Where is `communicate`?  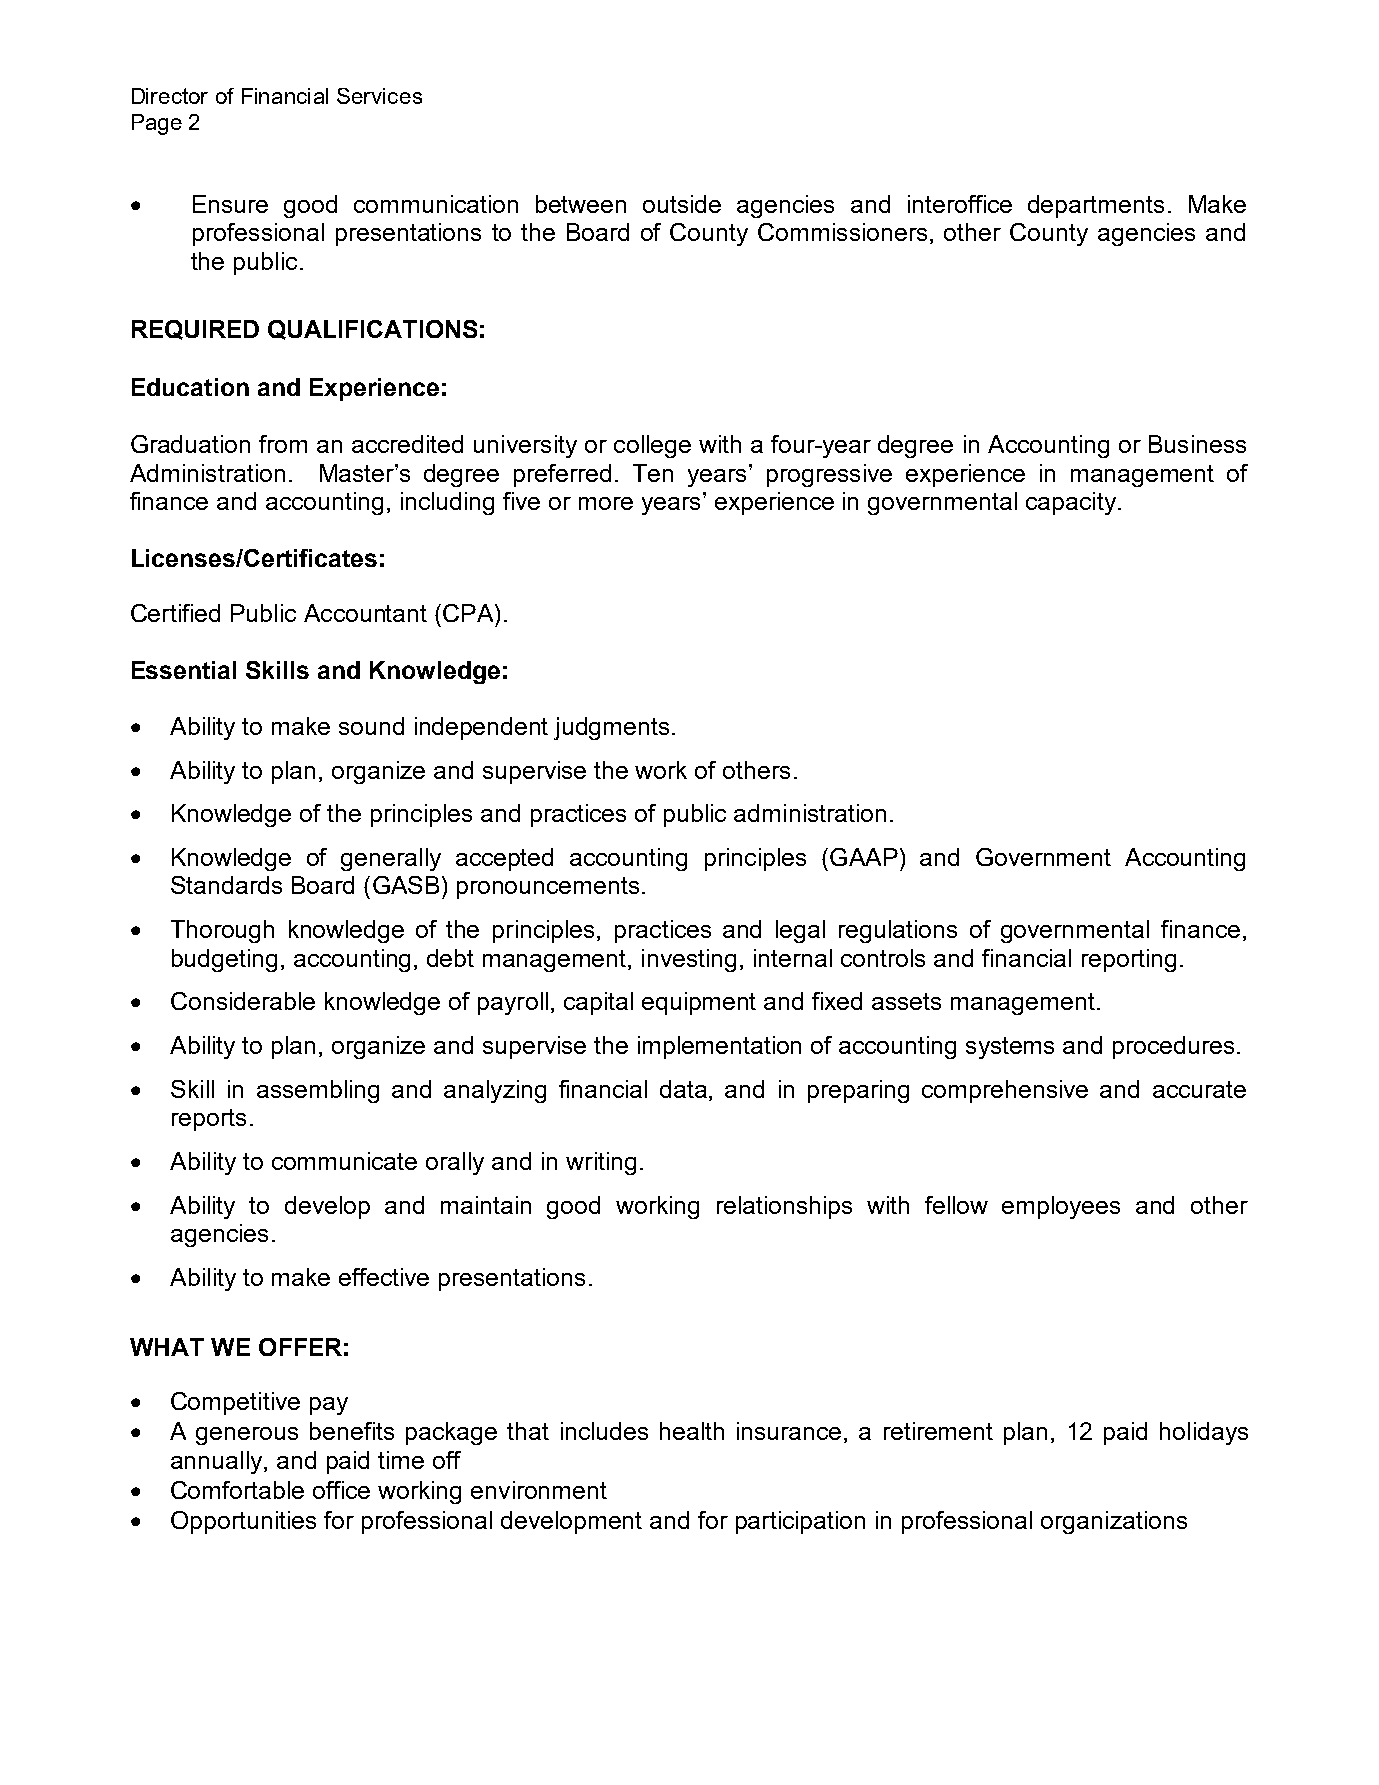 communicate is located at coordinates (344, 1161).
